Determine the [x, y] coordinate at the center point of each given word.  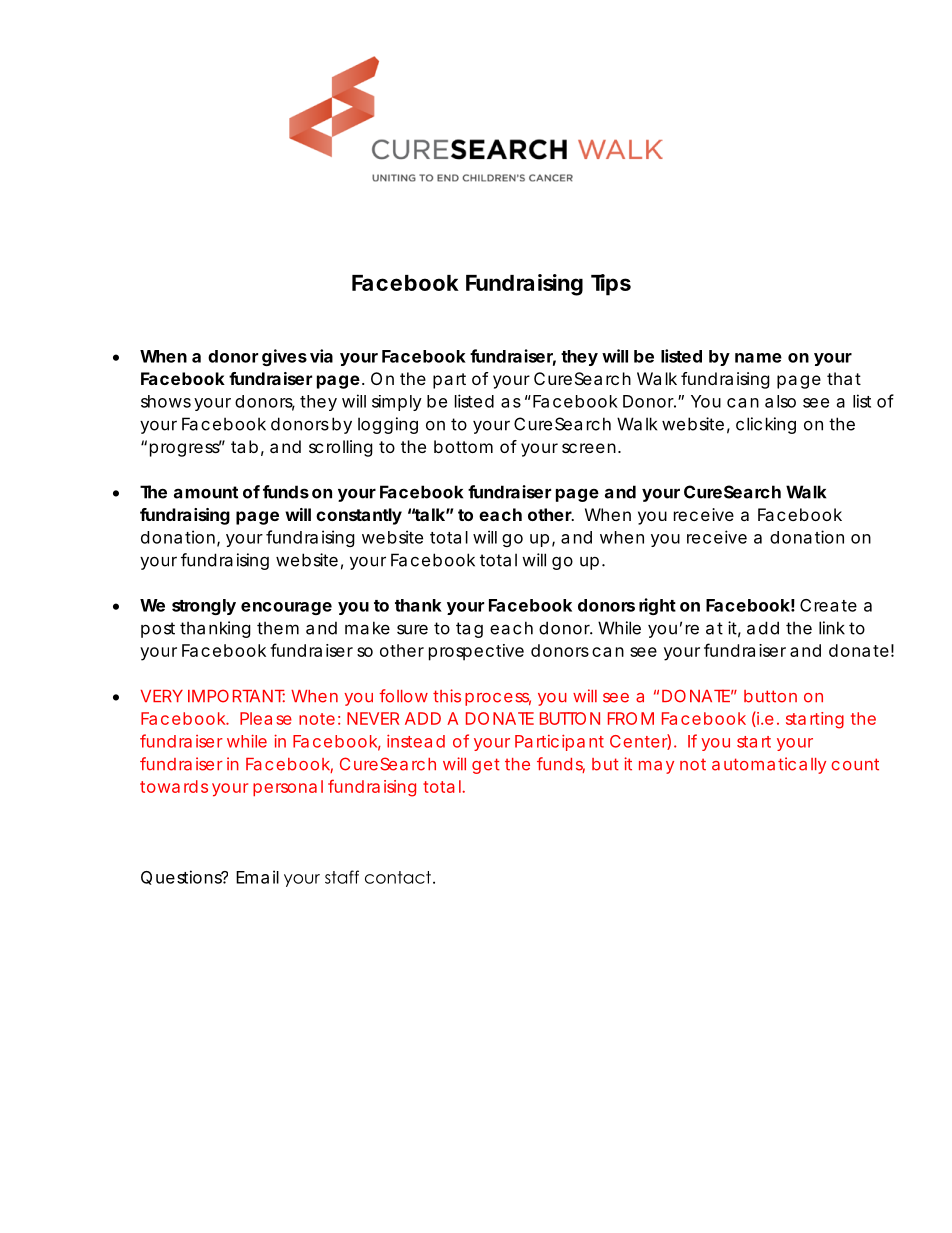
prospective [476, 652]
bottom [463, 446]
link [832, 628]
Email [257, 877]
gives [284, 357]
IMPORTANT [236, 696]
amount [206, 492]
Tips [611, 285]
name [758, 358]
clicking [766, 425]
